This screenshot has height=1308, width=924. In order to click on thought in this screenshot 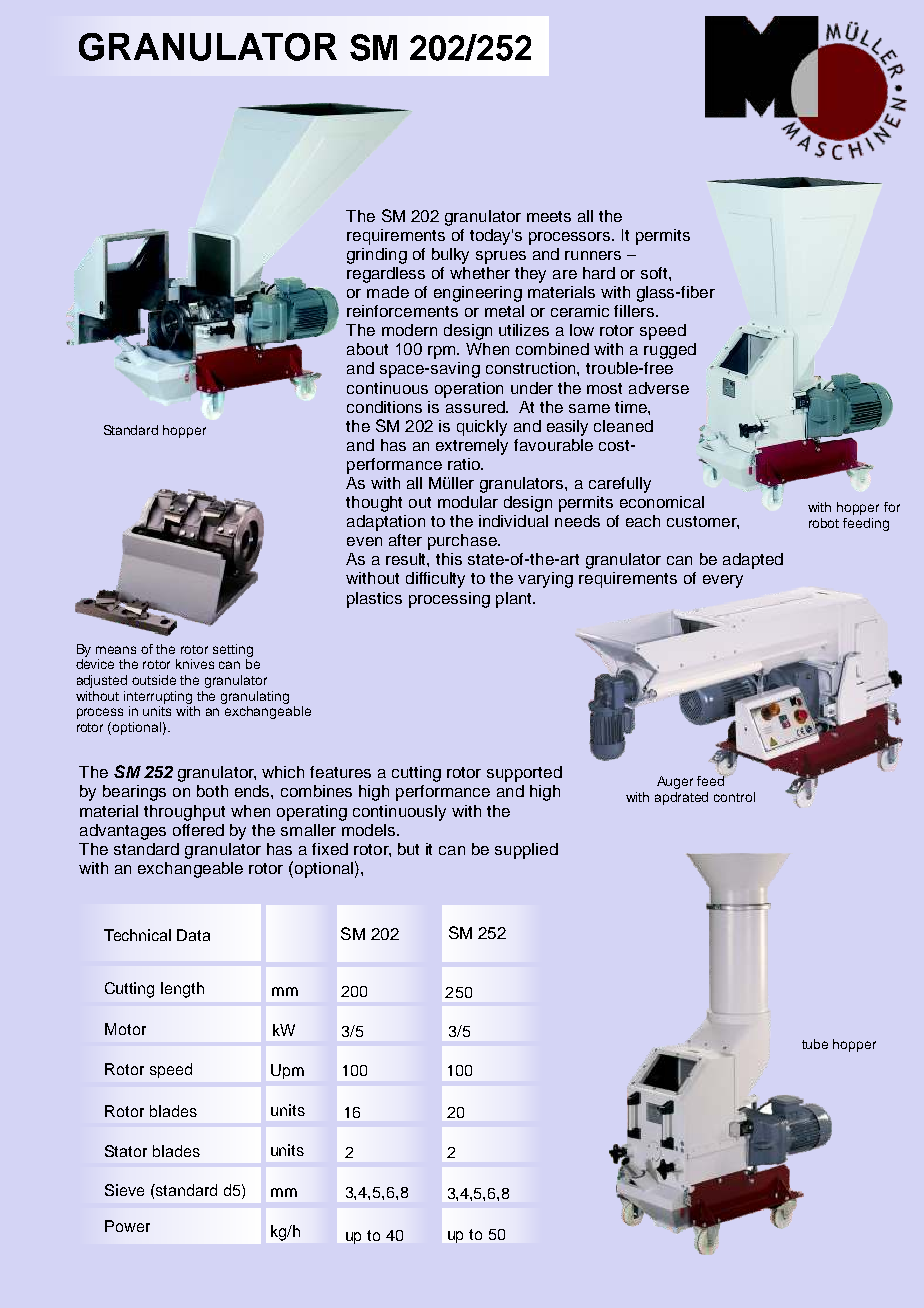, I will do `click(374, 504)`.
